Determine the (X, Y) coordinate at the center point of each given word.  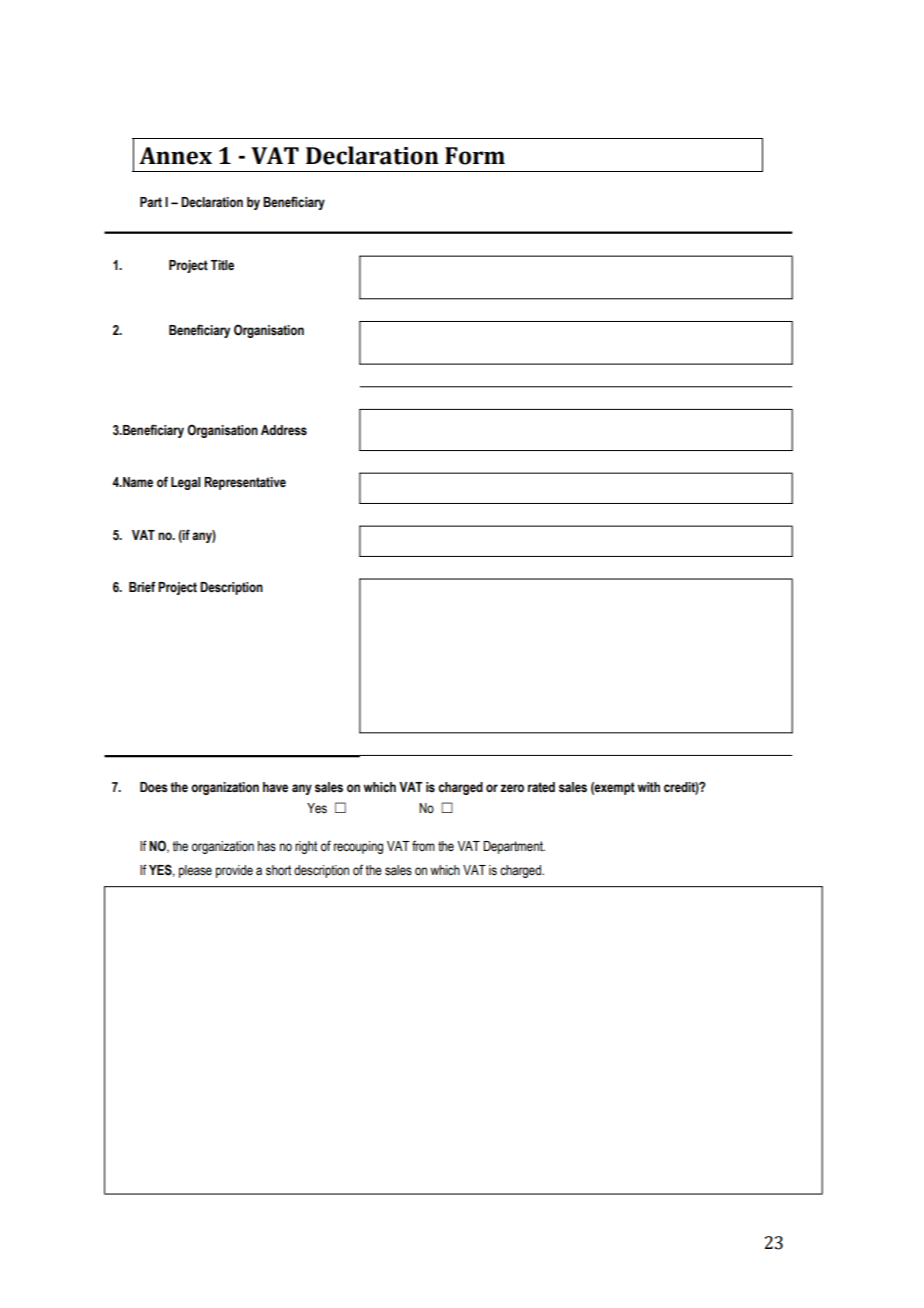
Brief (142, 586)
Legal (185, 483)
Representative (245, 483)
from (423, 846)
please (195, 871)
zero (512, 788)
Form (475, 156)
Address (284, 430)
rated (541, 787)
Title (222, 265)
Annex (175, 156)
